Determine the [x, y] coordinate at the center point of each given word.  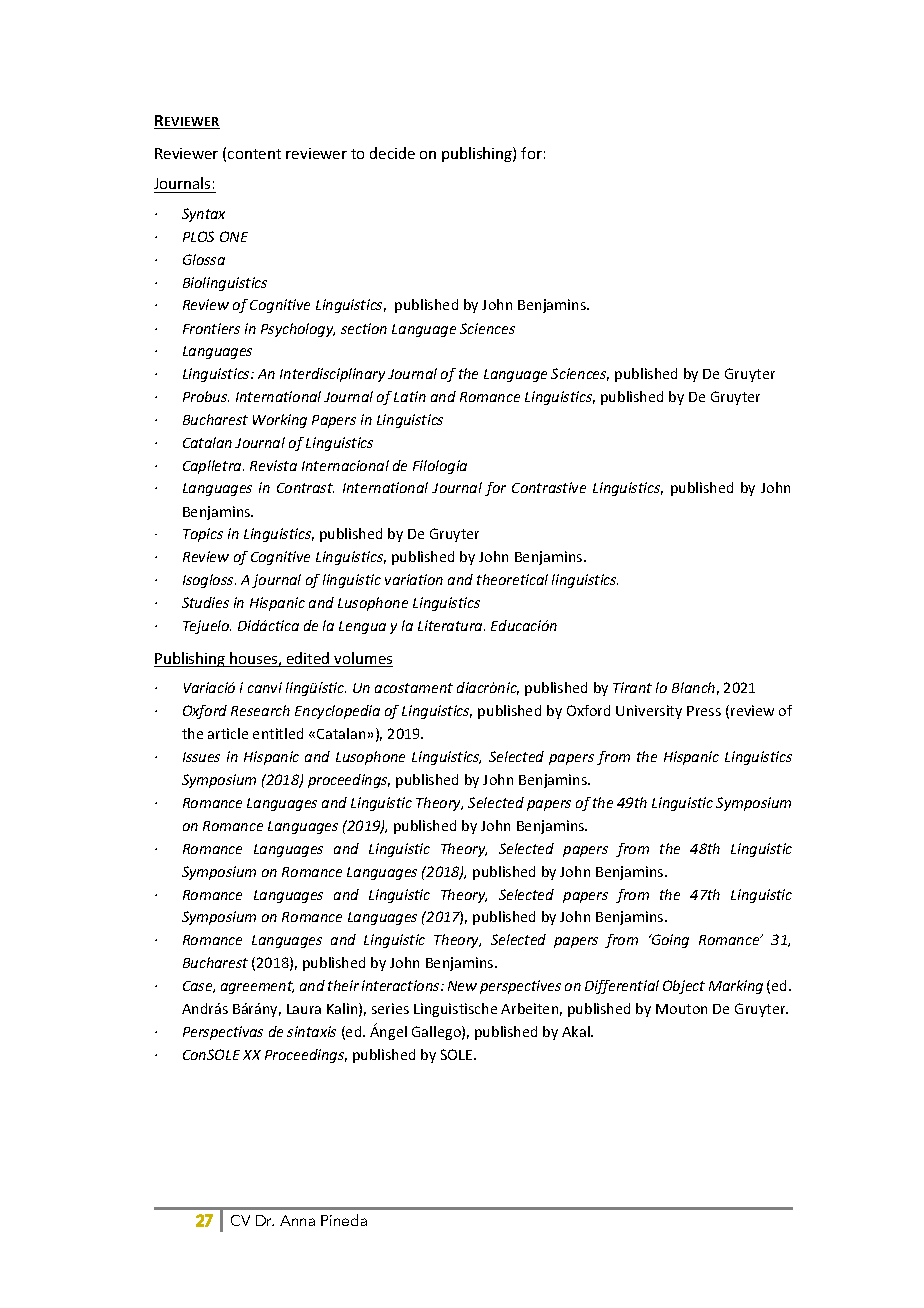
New [462, 986]
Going [669, 941]
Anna [297, 1220]
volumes [363, 659]
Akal [577, 1031]
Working [280, 421]
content [254, 154]
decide [392, 153]
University [649, 712]
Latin [410, 396]
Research [260, 710]
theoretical [512, 579]
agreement [257, 987]
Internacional [345, 465]
